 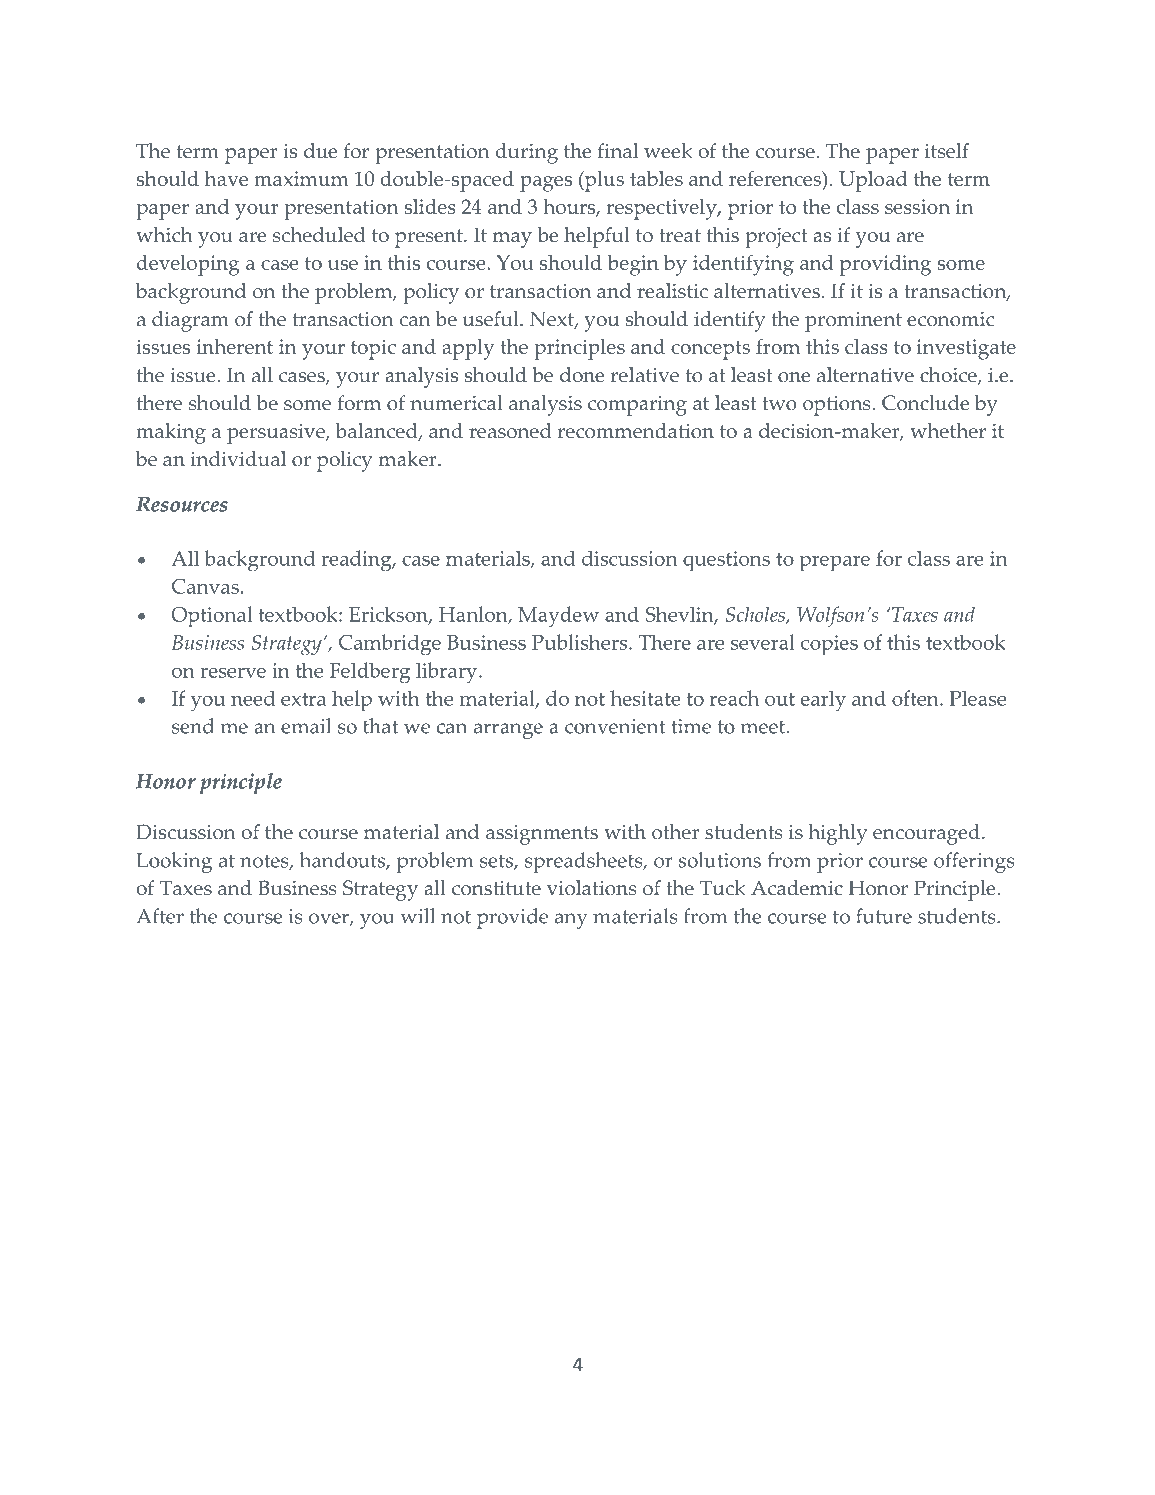 What do you see at coordinates (226, 178) in the screenshot?
I see `have` at bounding box center [226, 178].
